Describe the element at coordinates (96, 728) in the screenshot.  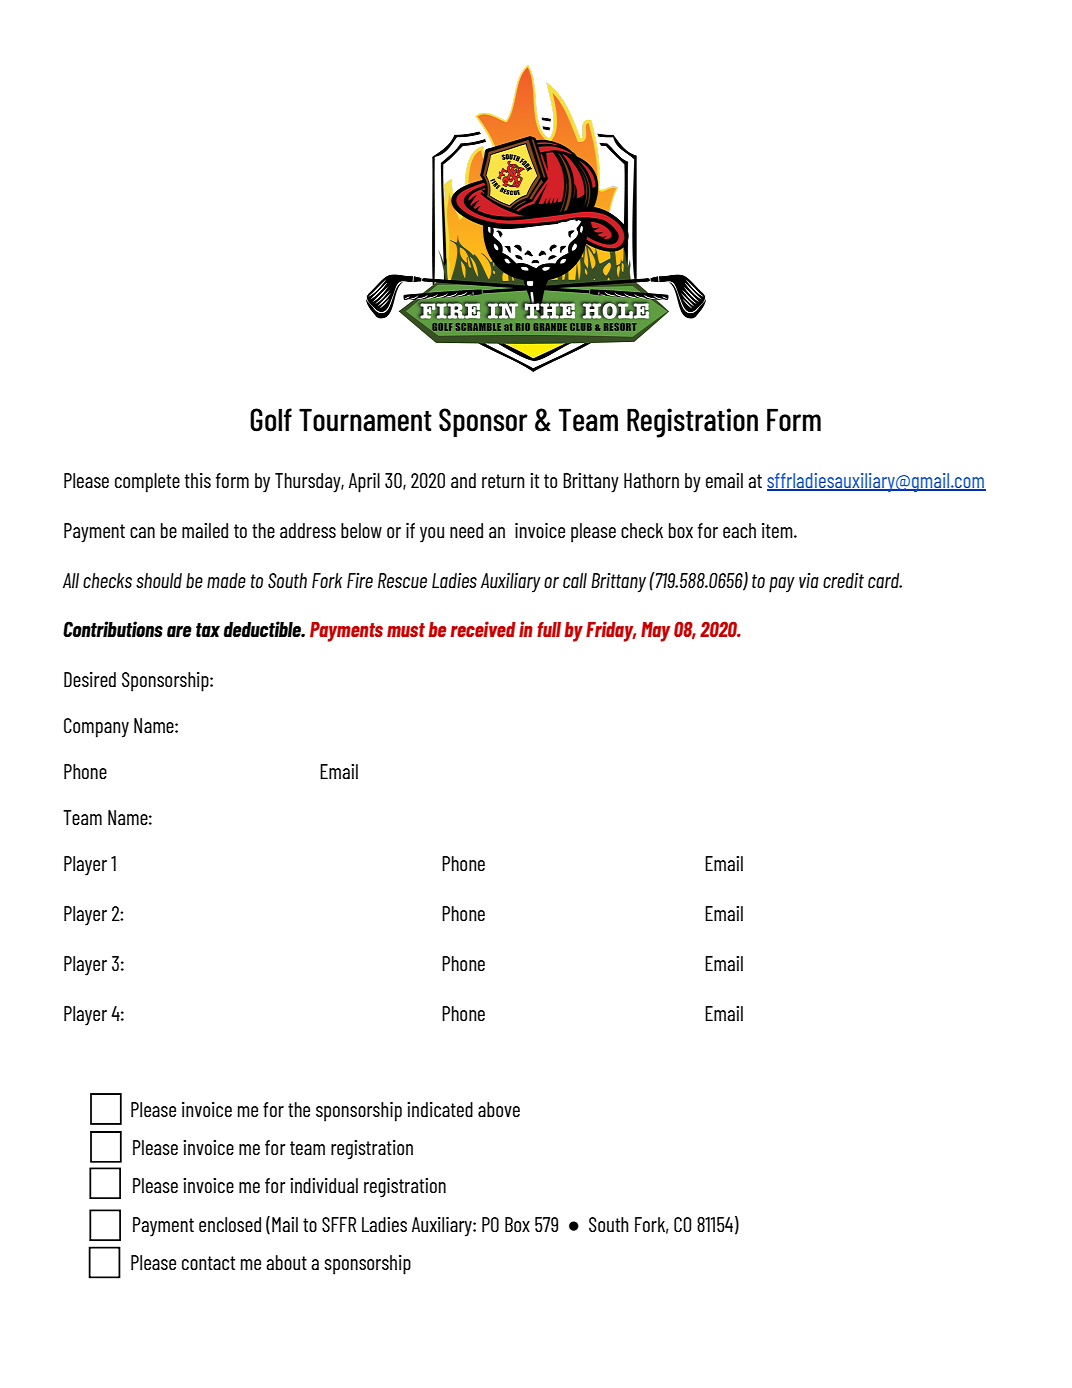
I see `Company` at that location.
